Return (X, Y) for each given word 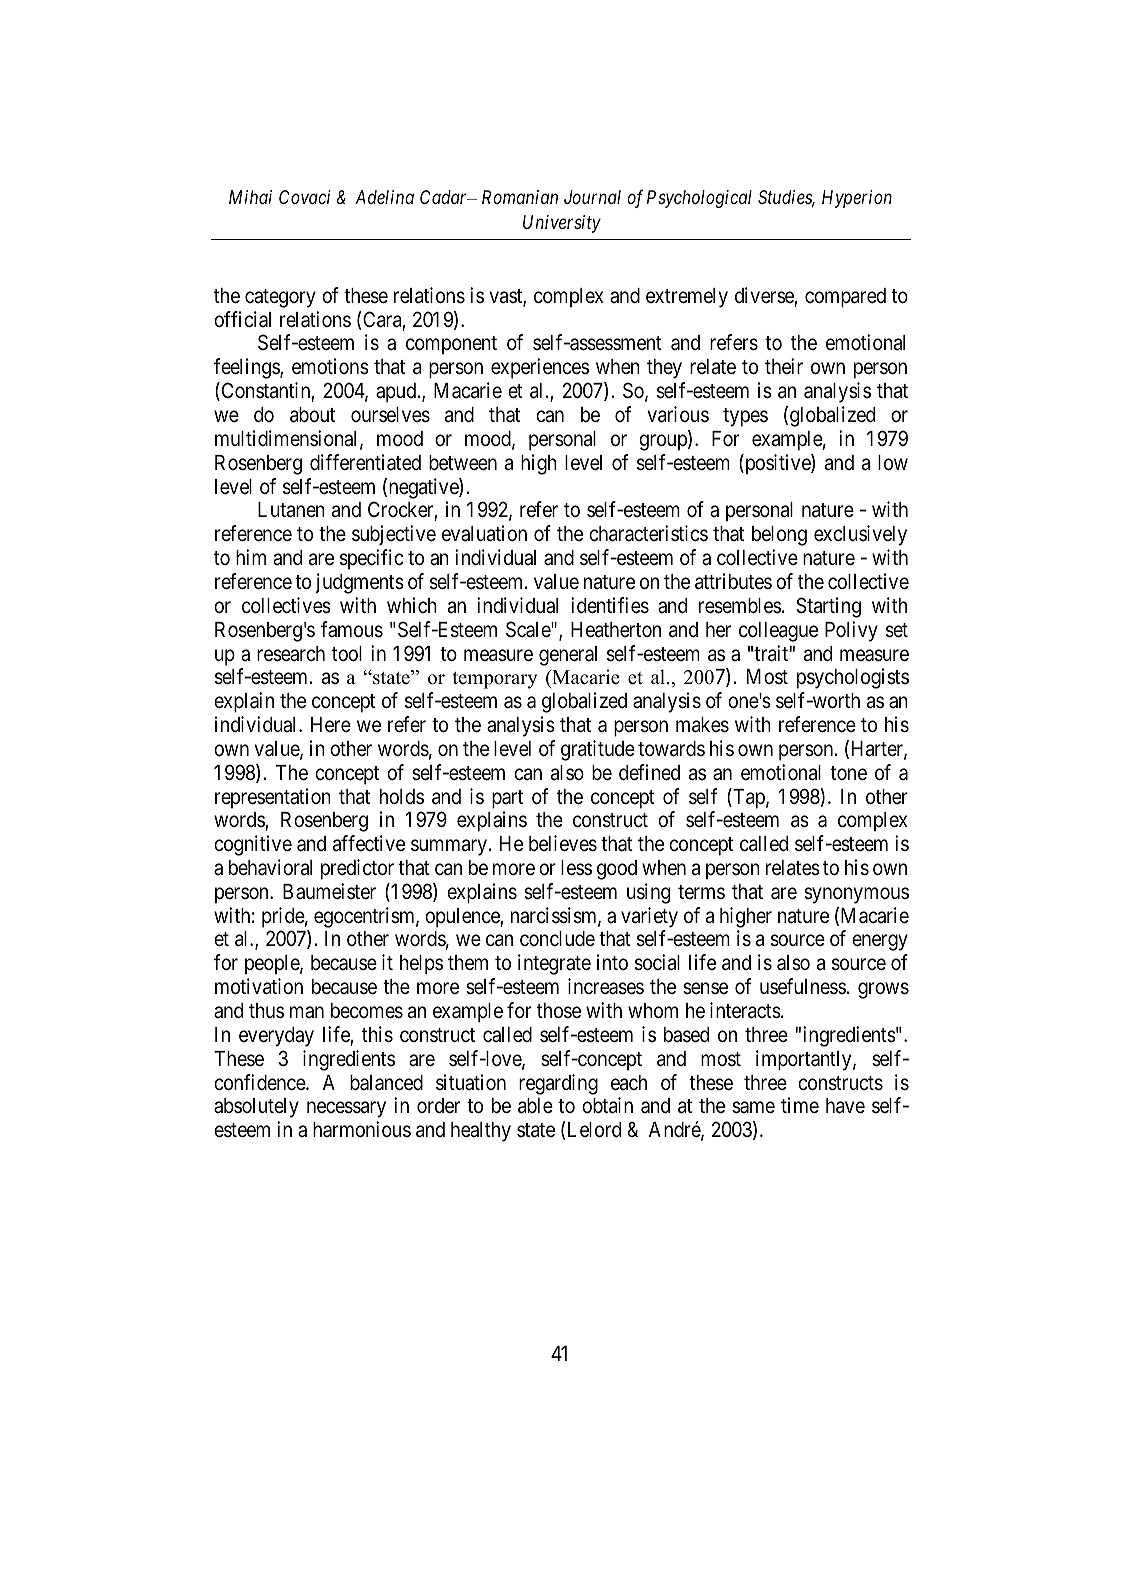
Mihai (250, 197)
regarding (558, 1084)
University (562, 224)
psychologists (853, 678)
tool (347, 653)
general (568, 656)
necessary (346, 1110)
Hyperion (857, 199)
